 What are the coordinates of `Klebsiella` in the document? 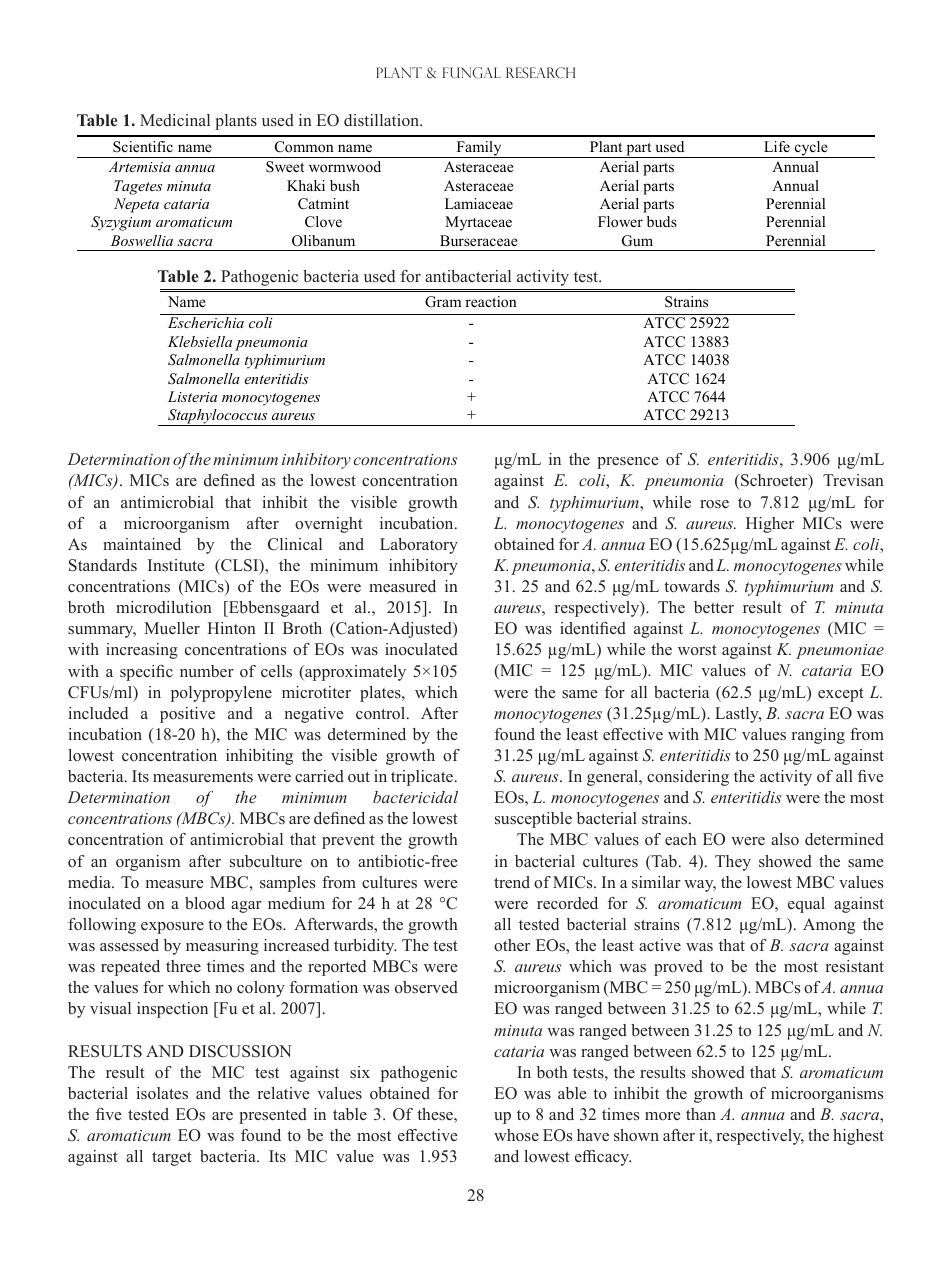 It's located at (200, 341).
